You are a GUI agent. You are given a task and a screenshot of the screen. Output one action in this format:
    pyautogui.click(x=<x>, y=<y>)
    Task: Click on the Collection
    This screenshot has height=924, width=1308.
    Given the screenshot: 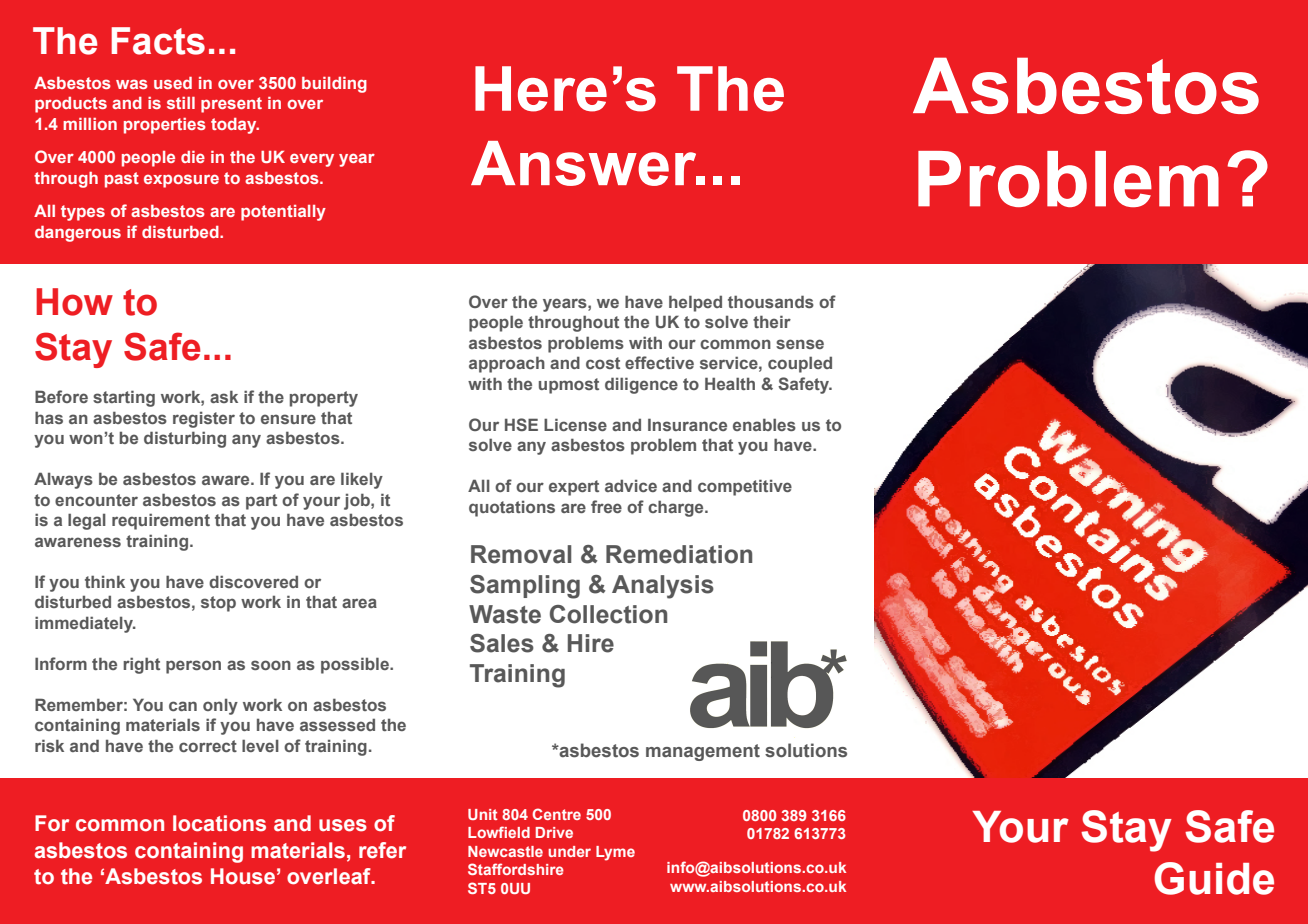 What is the action you would take?
    pyautogui.click(x=608, y=614)
